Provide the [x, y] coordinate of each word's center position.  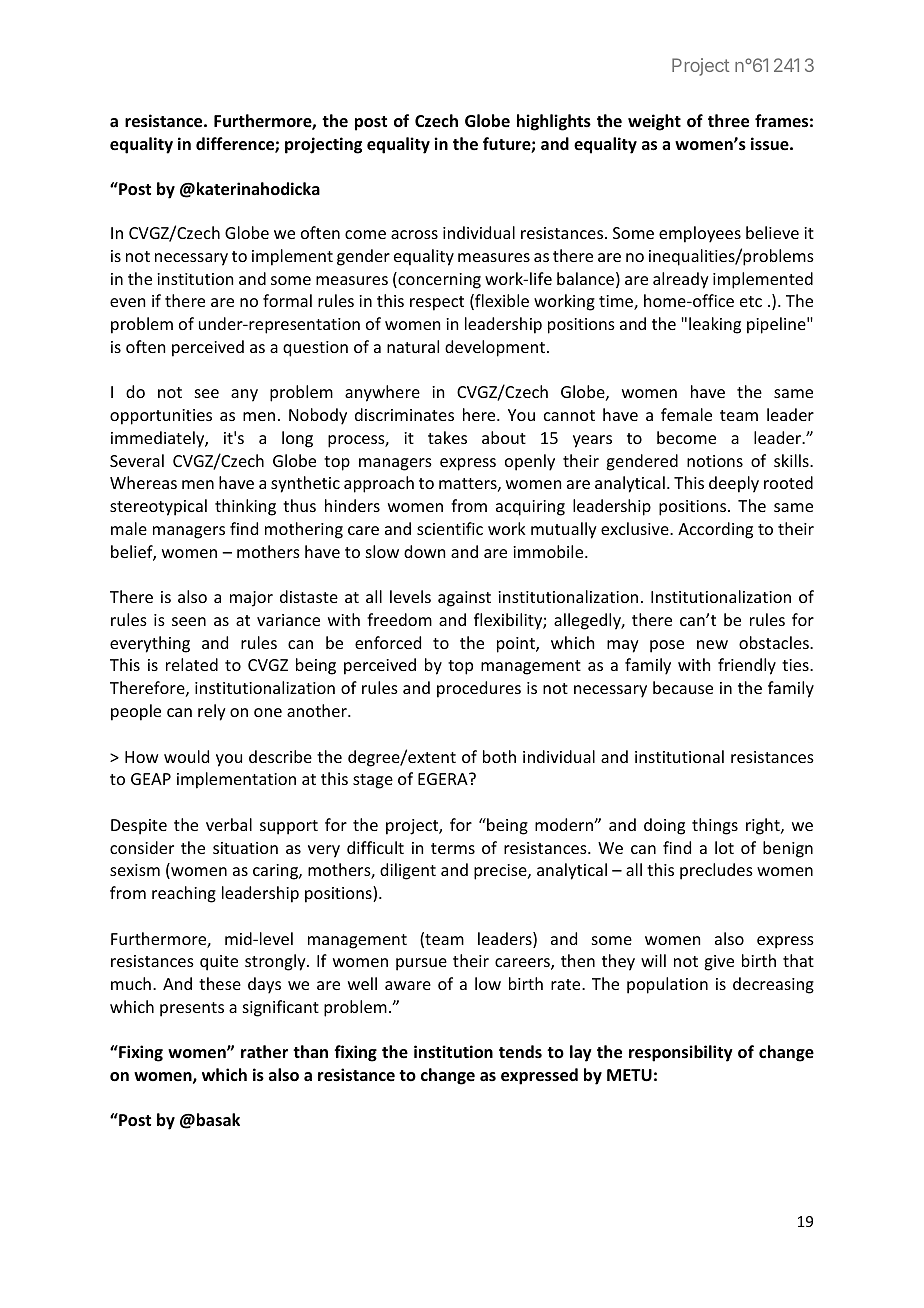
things [715, 826]
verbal [229, 824]
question [315, 349]
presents [192, 1009]
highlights [554, 122]
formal [287, 300]
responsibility [681, 1053]
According [715, 530]
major [251, 599]
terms [453, 848]
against [464, 599]
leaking [715, 325]
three [728, 121]
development [495, 348]
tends [520, 1052]
